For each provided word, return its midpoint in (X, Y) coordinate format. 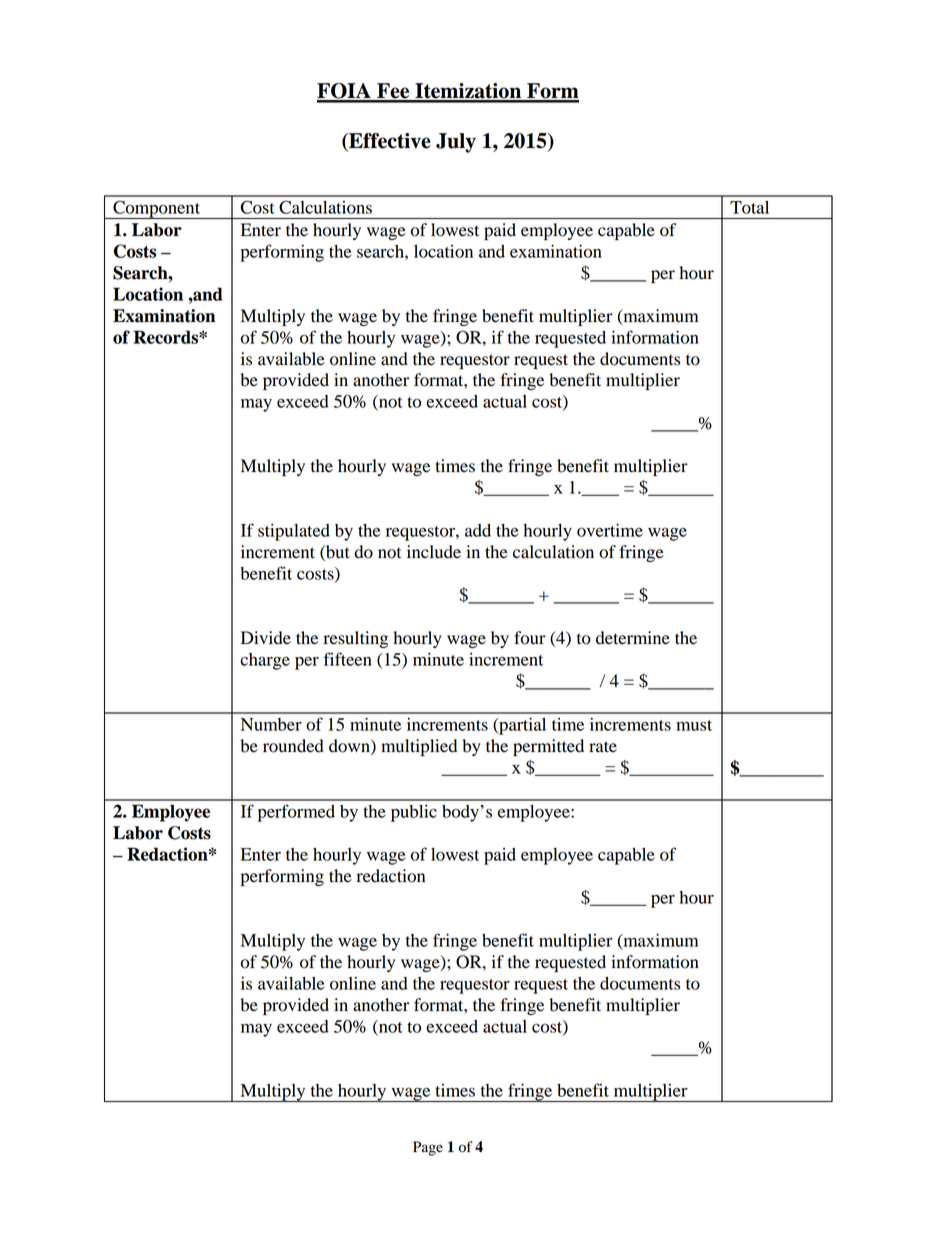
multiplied (419, 747)
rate (603, 747)
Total (749, 207)
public (414, 813)
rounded (293, 746)
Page (428, 1148)
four (530, 638)
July (456, 143)
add (478, 530)
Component (157, 209)
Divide (266, 638)
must (694, 725)
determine (633, 638)
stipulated (294, 532)
